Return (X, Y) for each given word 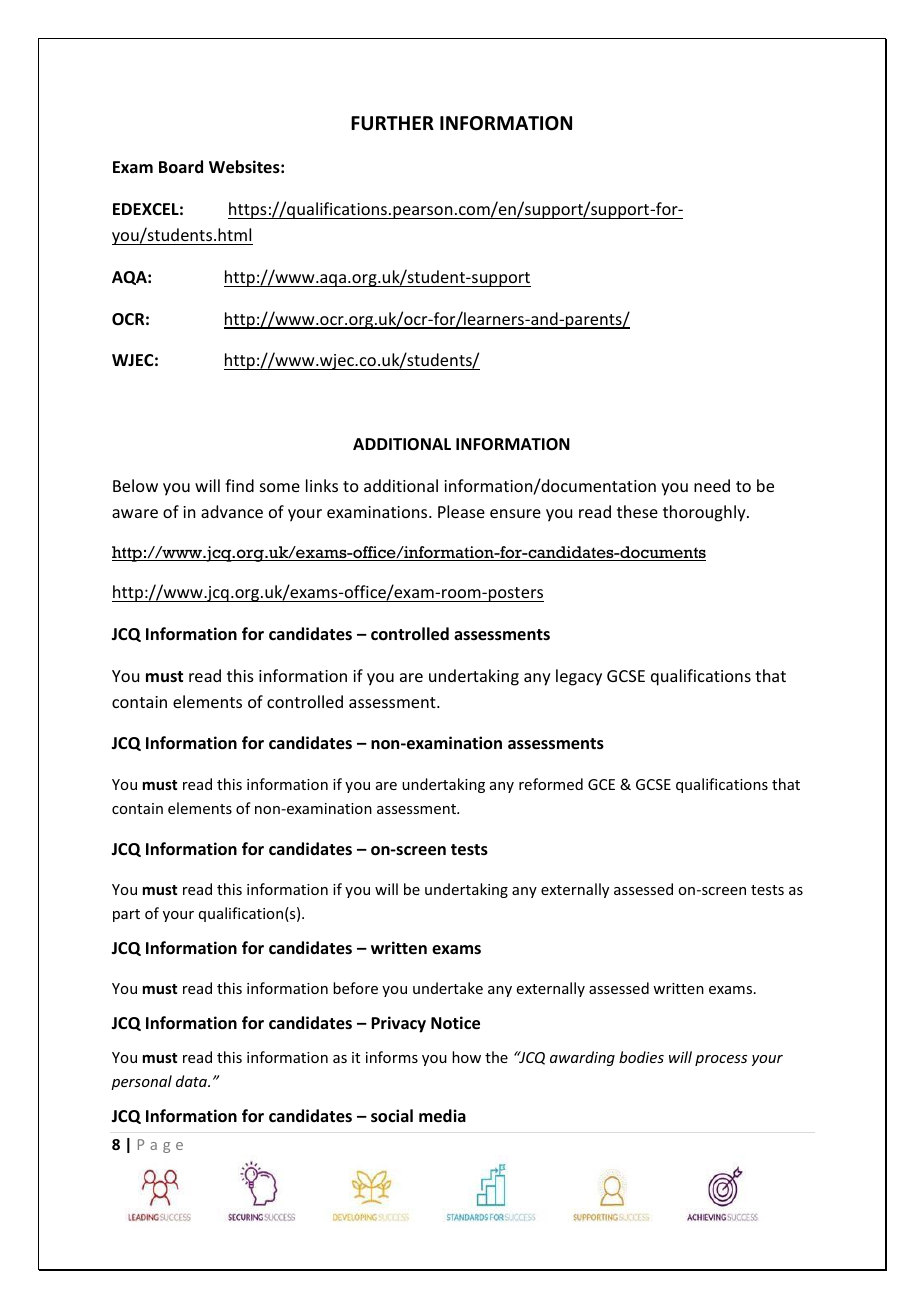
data (192, 1081)
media (442, 1116)
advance (232, 511)
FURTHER (392, 123)
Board (181, 166)
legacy (579, 677)
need (712, 485)
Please (461, 511)
